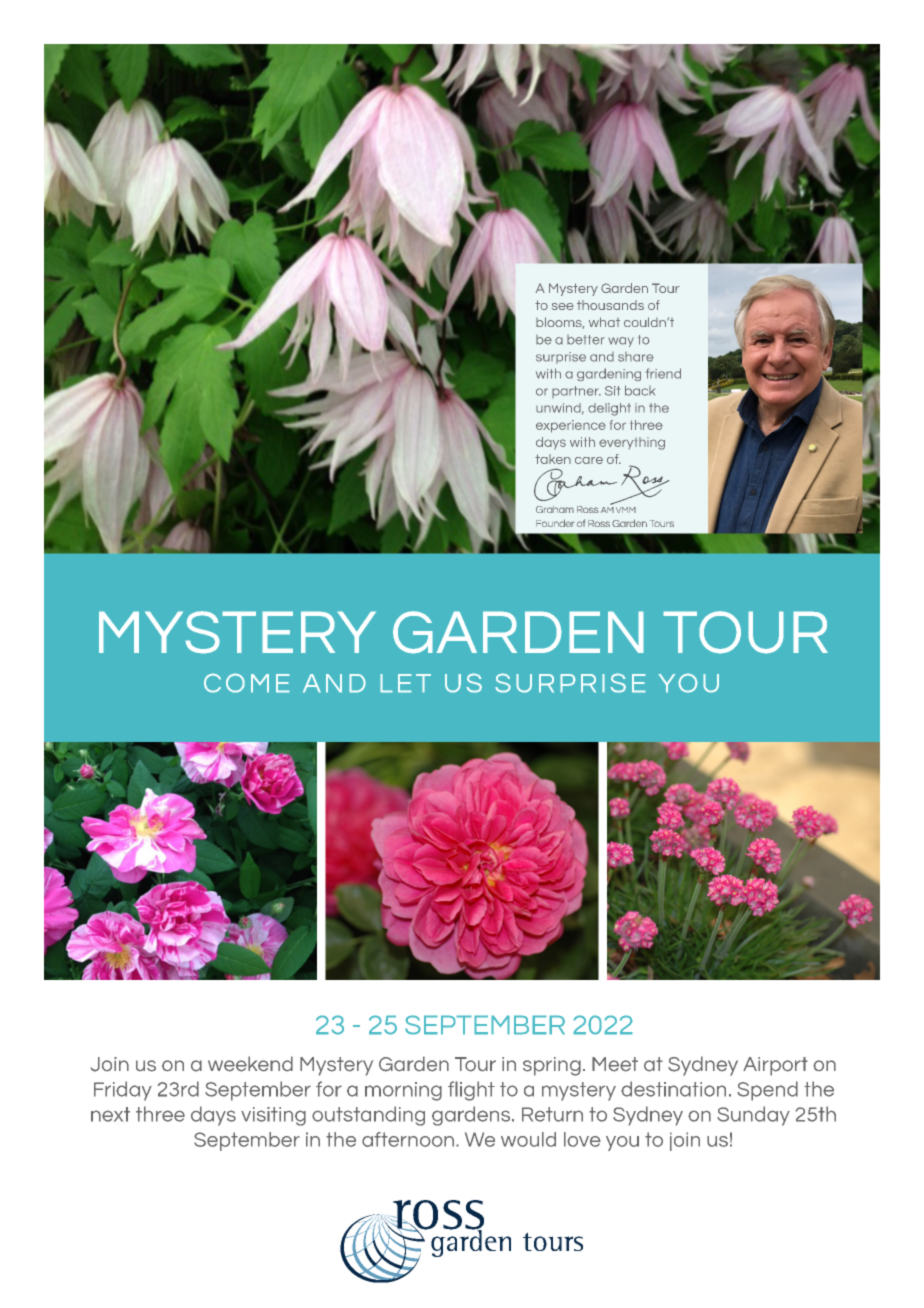  I want to click on weekend, so click(250, 1064).
